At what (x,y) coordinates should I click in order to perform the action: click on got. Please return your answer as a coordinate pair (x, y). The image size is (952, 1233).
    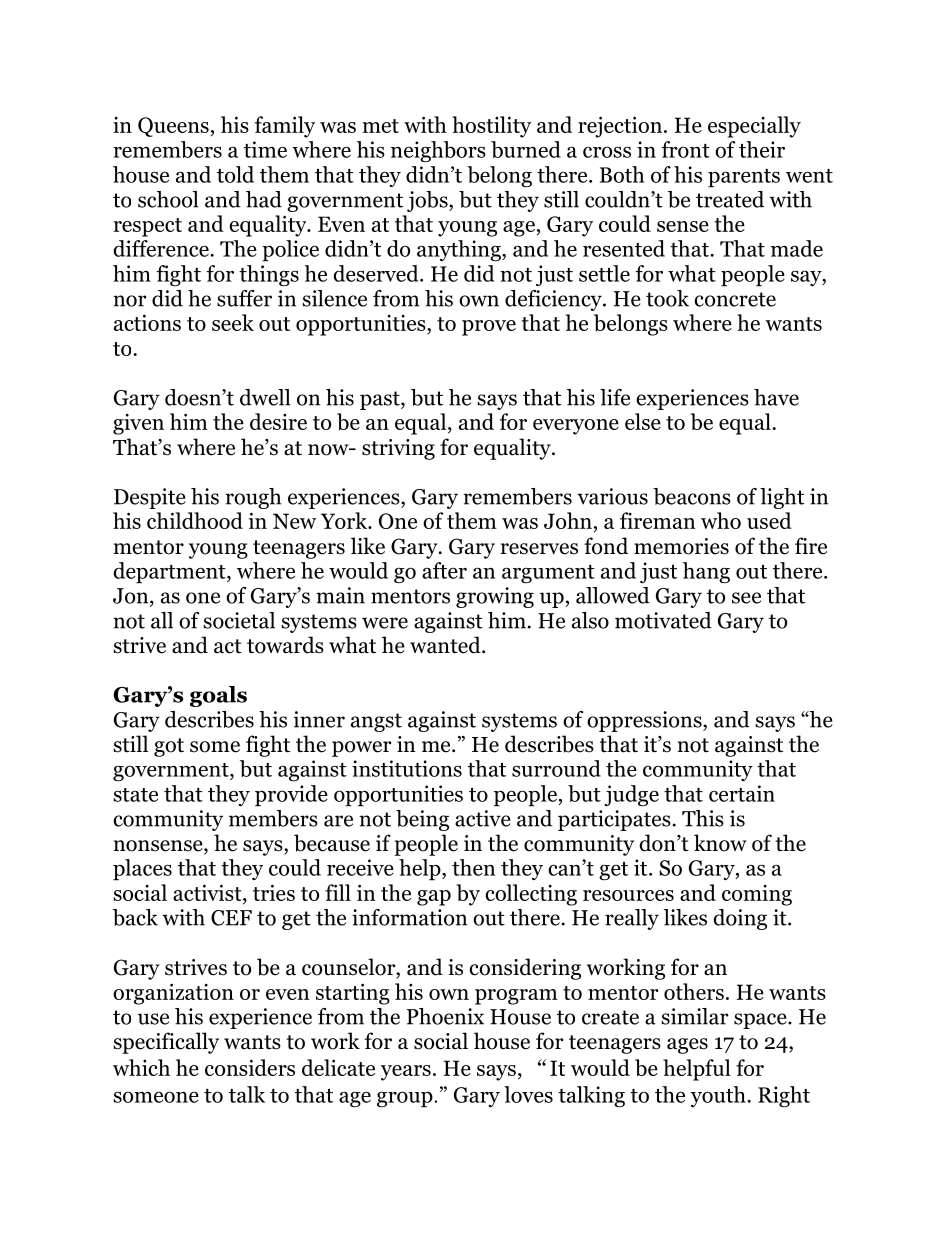
    Looking at the image, I should click on (169, 747).
